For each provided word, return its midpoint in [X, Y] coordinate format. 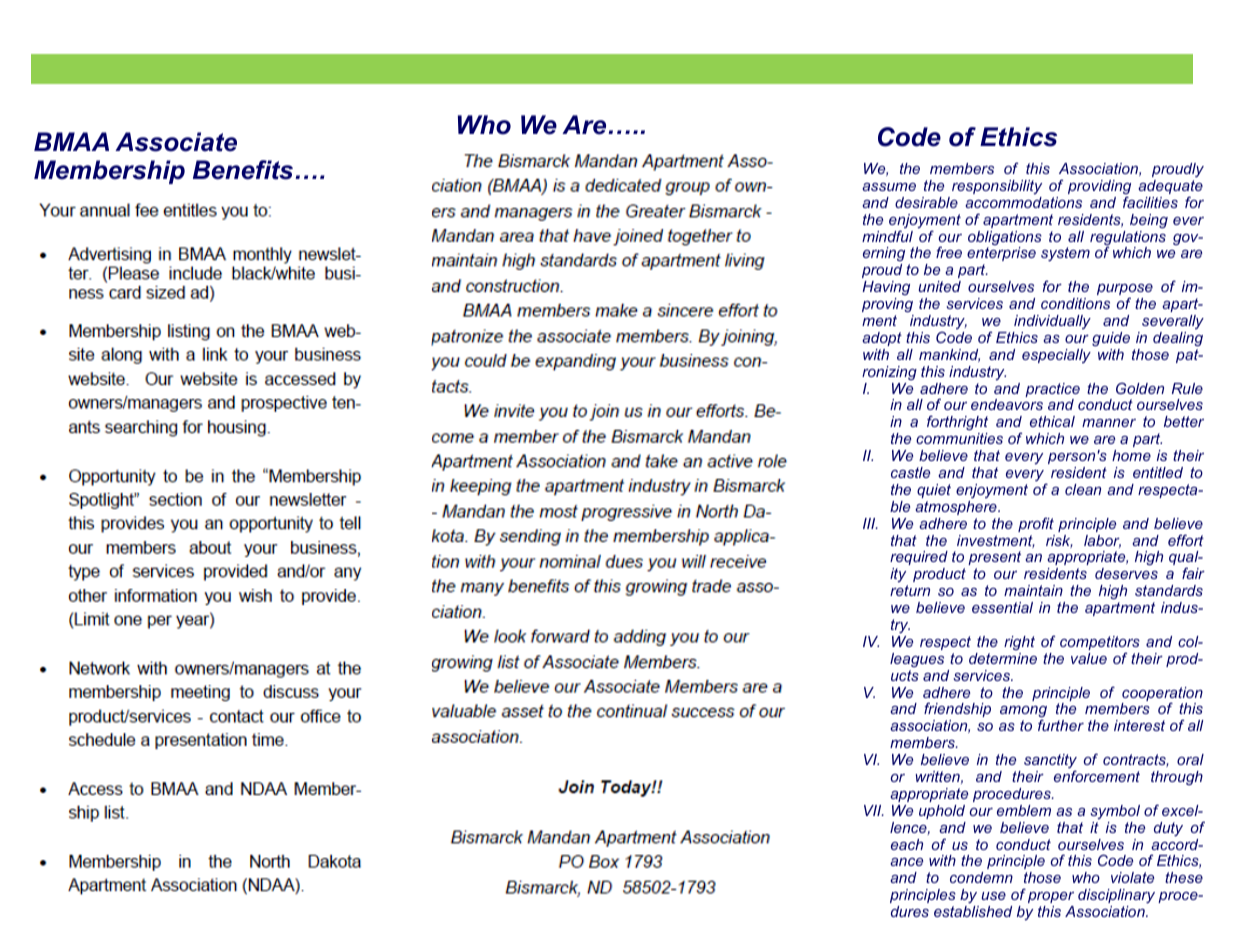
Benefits [244, 170]
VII [874, 810]
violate [1132, 877]
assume [889, 187]
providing [1099, 188]
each [907, 844]
